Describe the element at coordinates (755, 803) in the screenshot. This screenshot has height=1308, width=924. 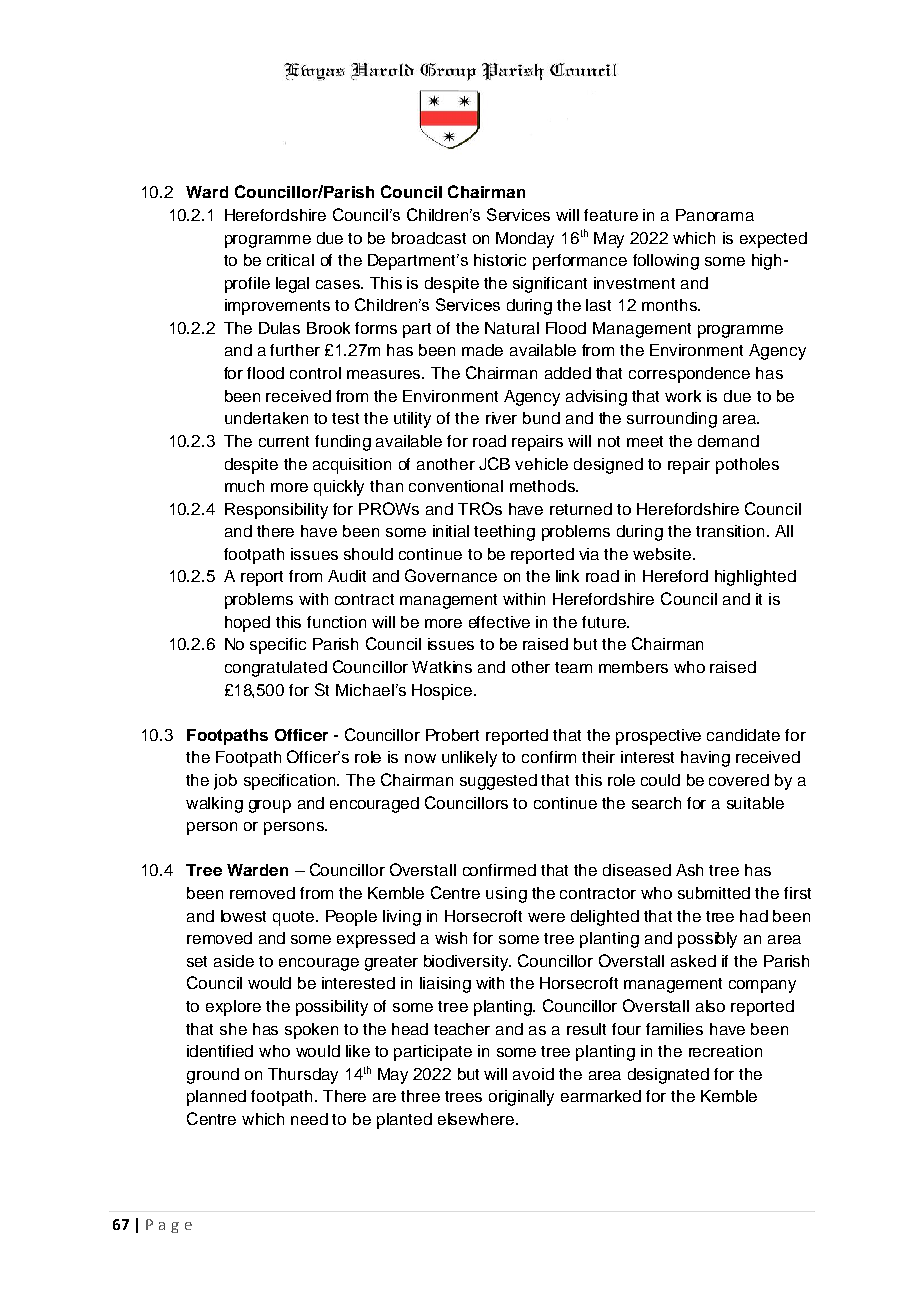
I see `suitable` at that location.
